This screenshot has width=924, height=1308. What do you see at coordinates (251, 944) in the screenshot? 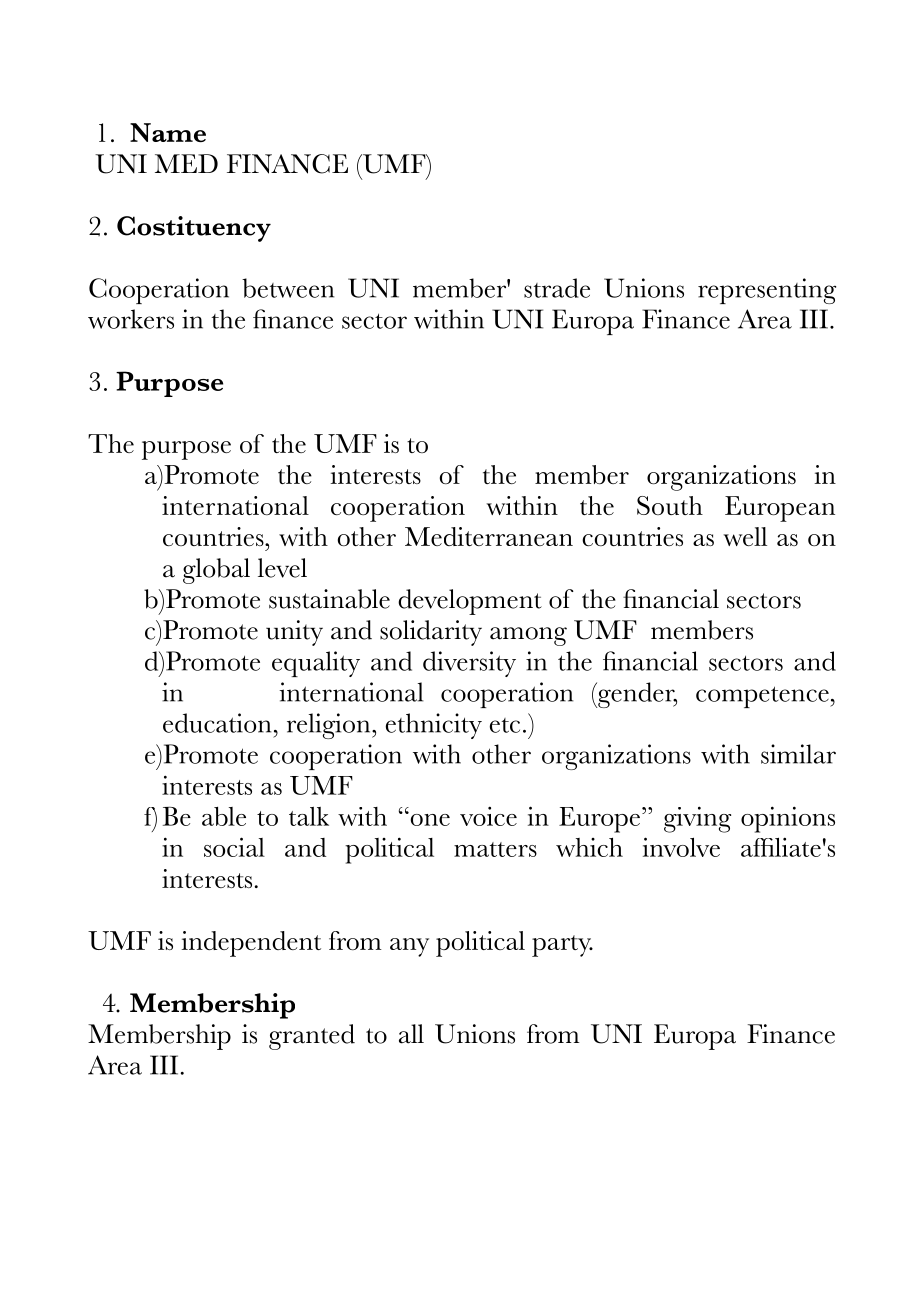
I see `independent` at bounding box center [251, 944].
